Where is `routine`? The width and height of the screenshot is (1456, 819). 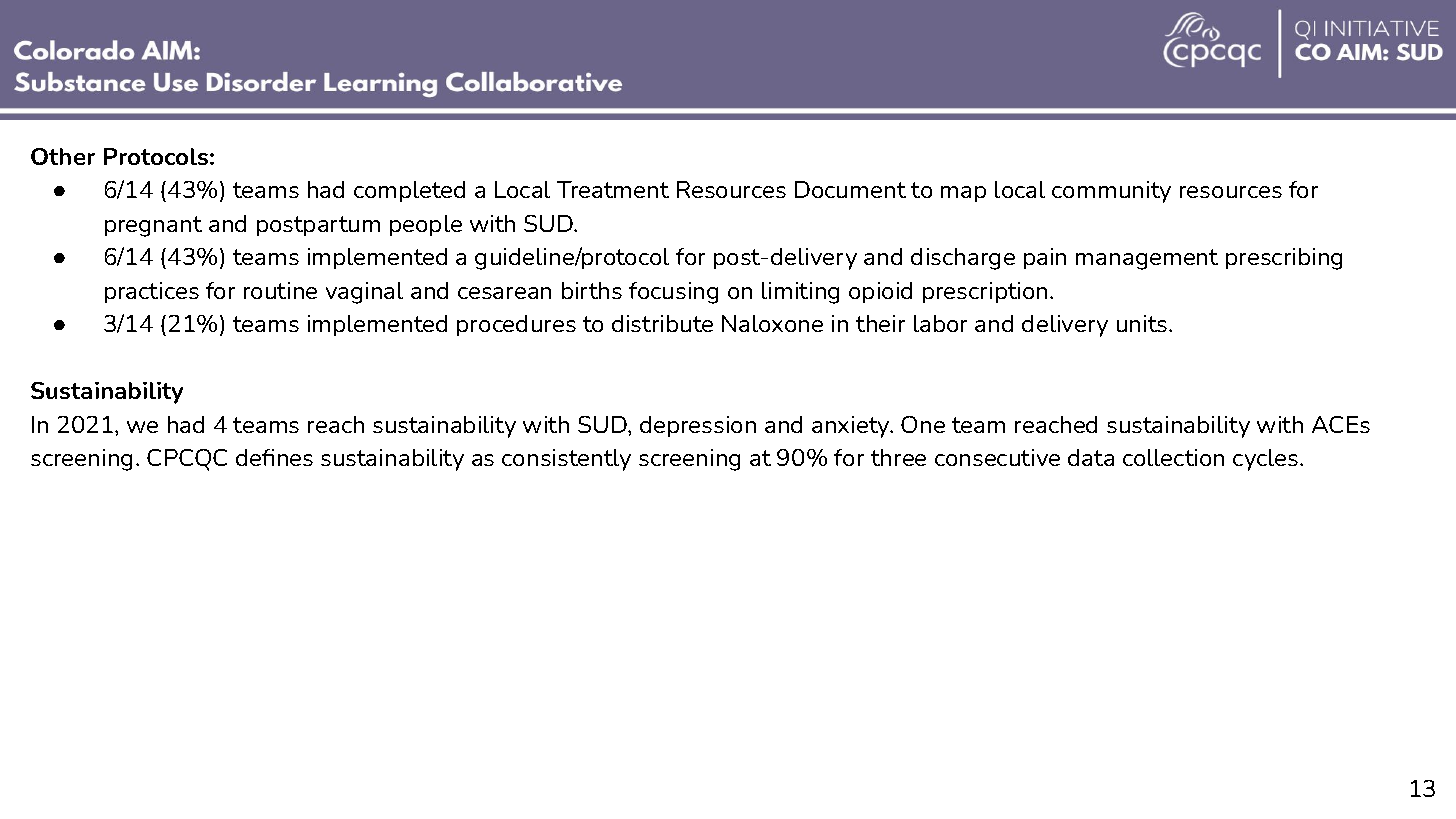 routine is located at coordinates (280, 290).
